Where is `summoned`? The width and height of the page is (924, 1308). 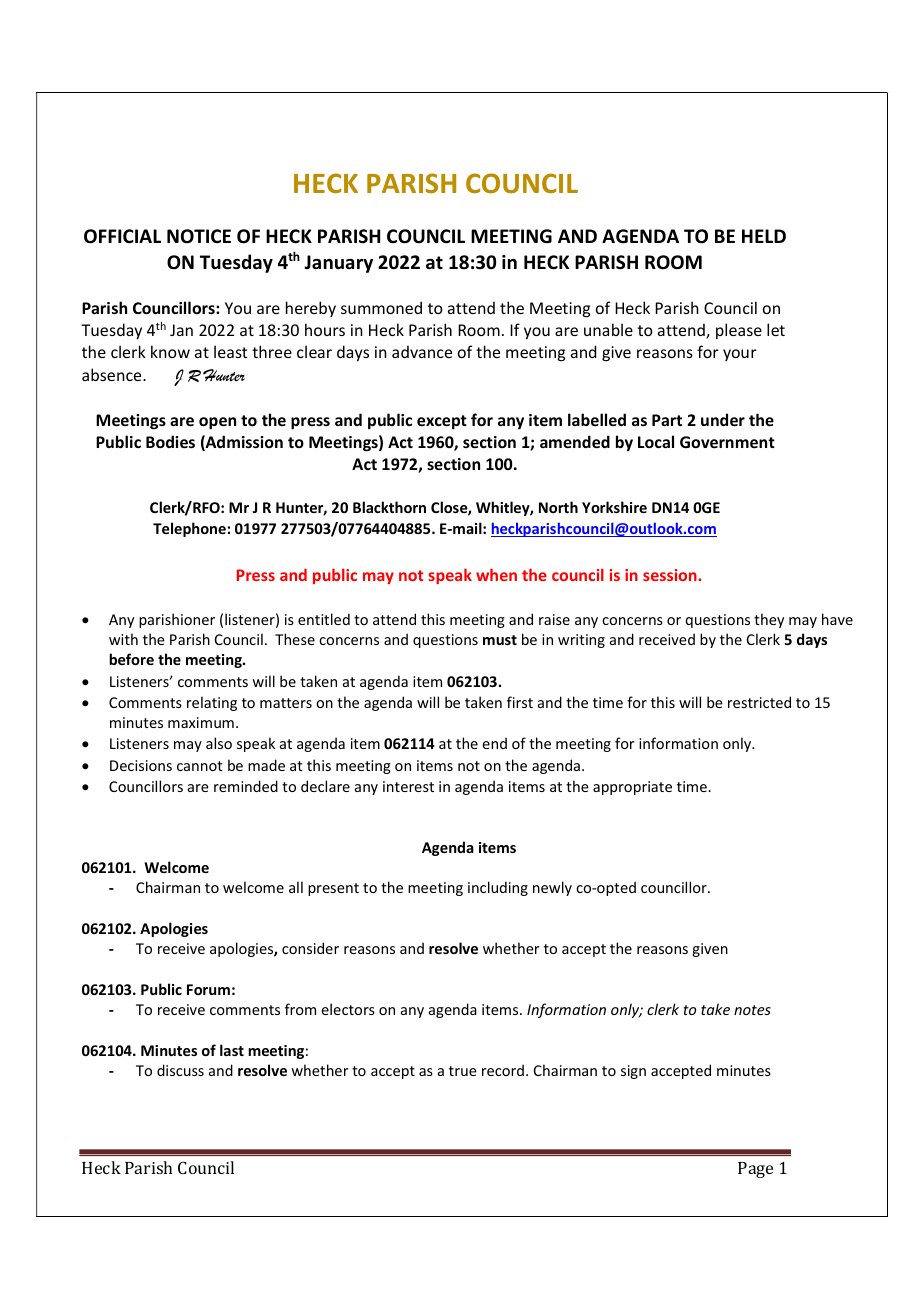 summoned is located at coordinates (381, 307).
